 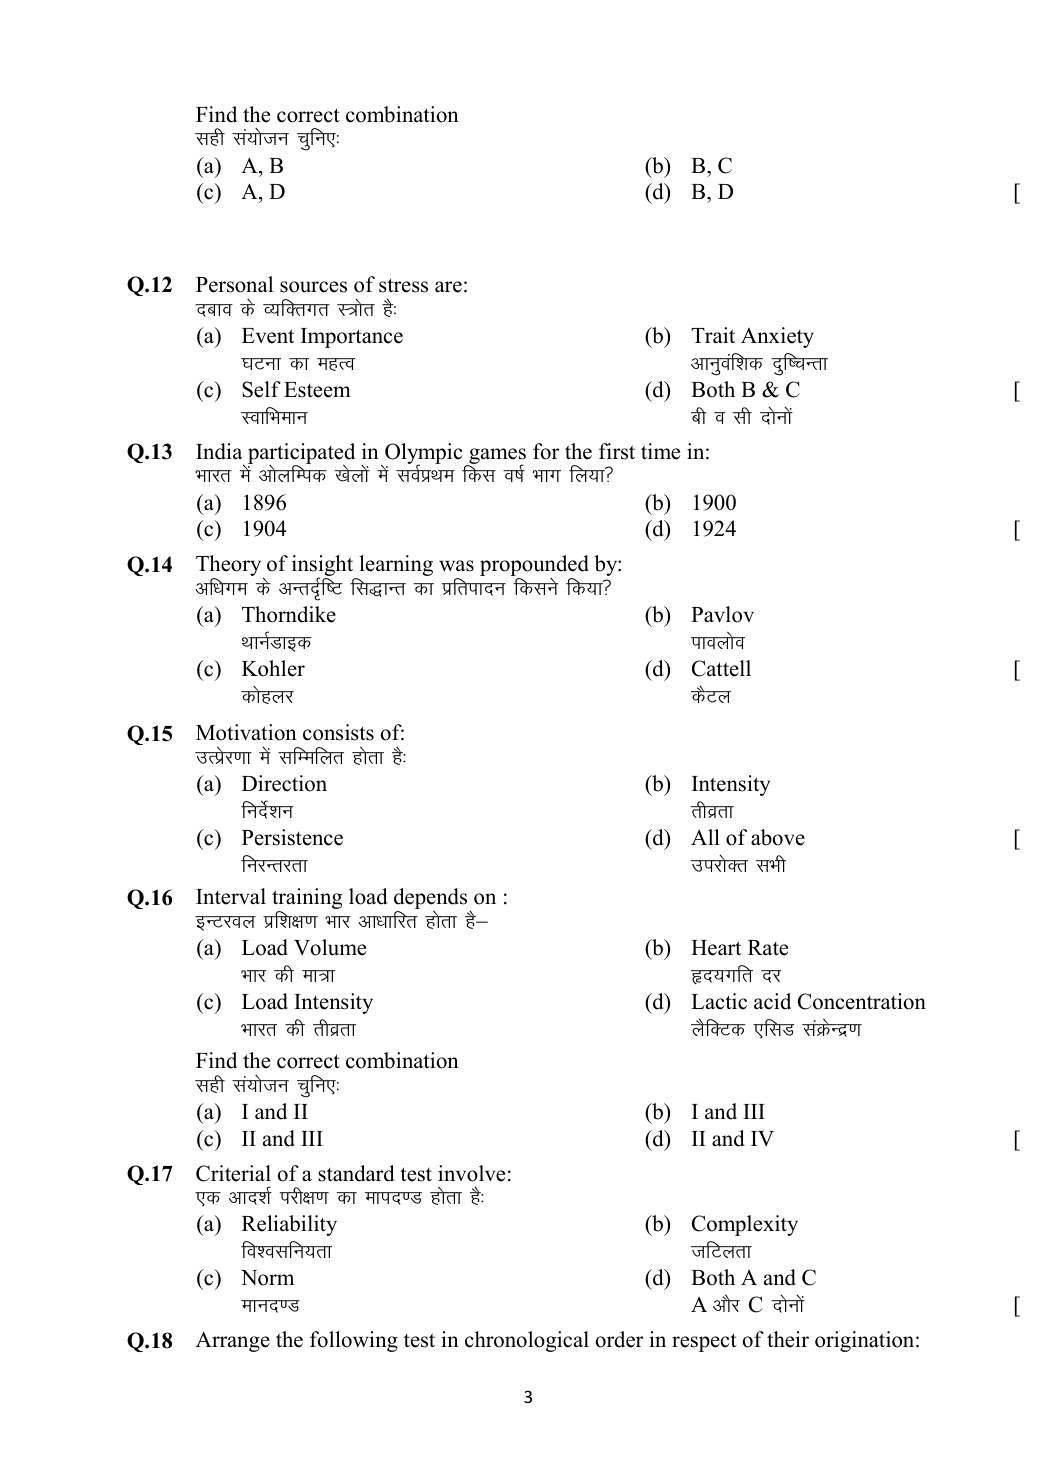 I want to click on Event, so click(x=268, y=336).
